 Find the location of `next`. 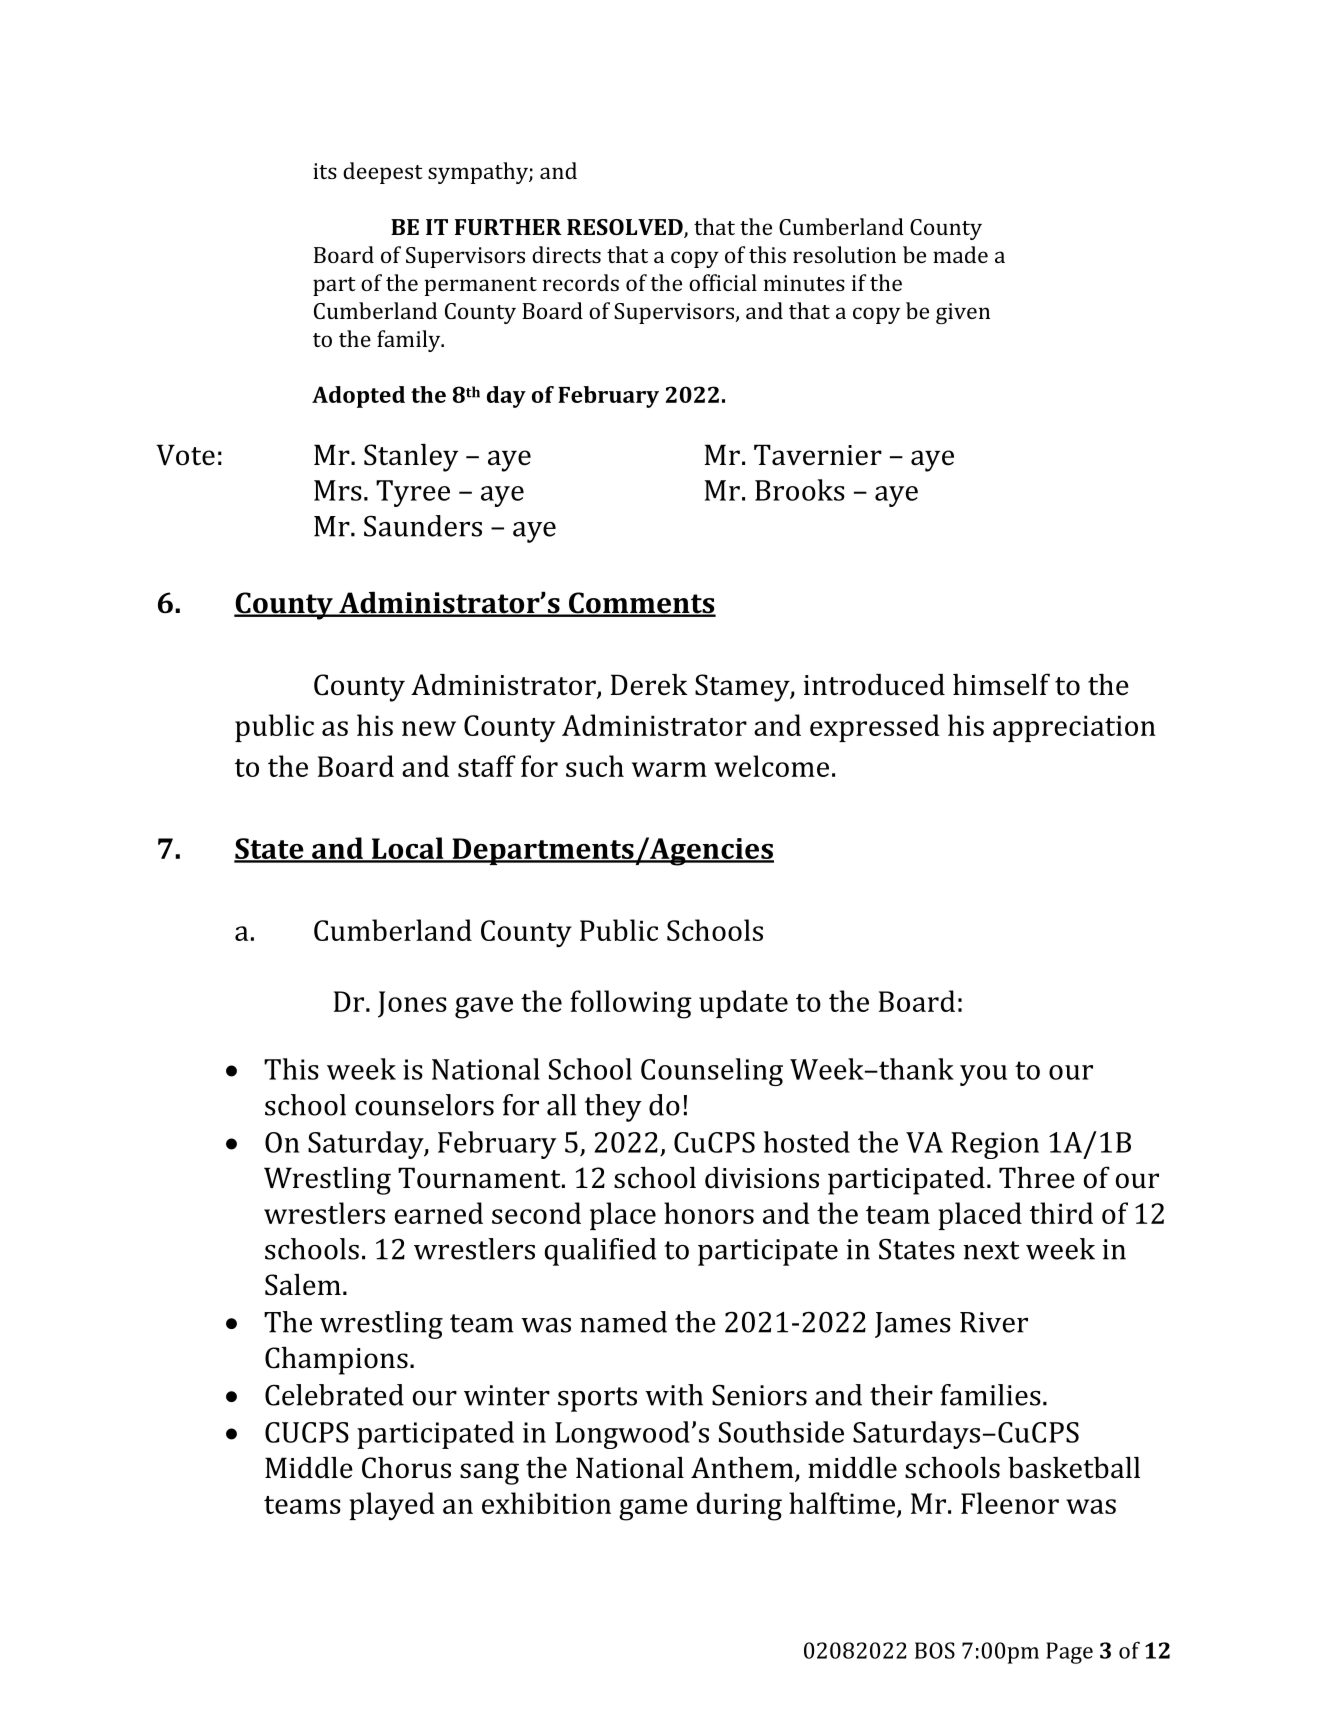

next is located at coordinates (991, 1250).
